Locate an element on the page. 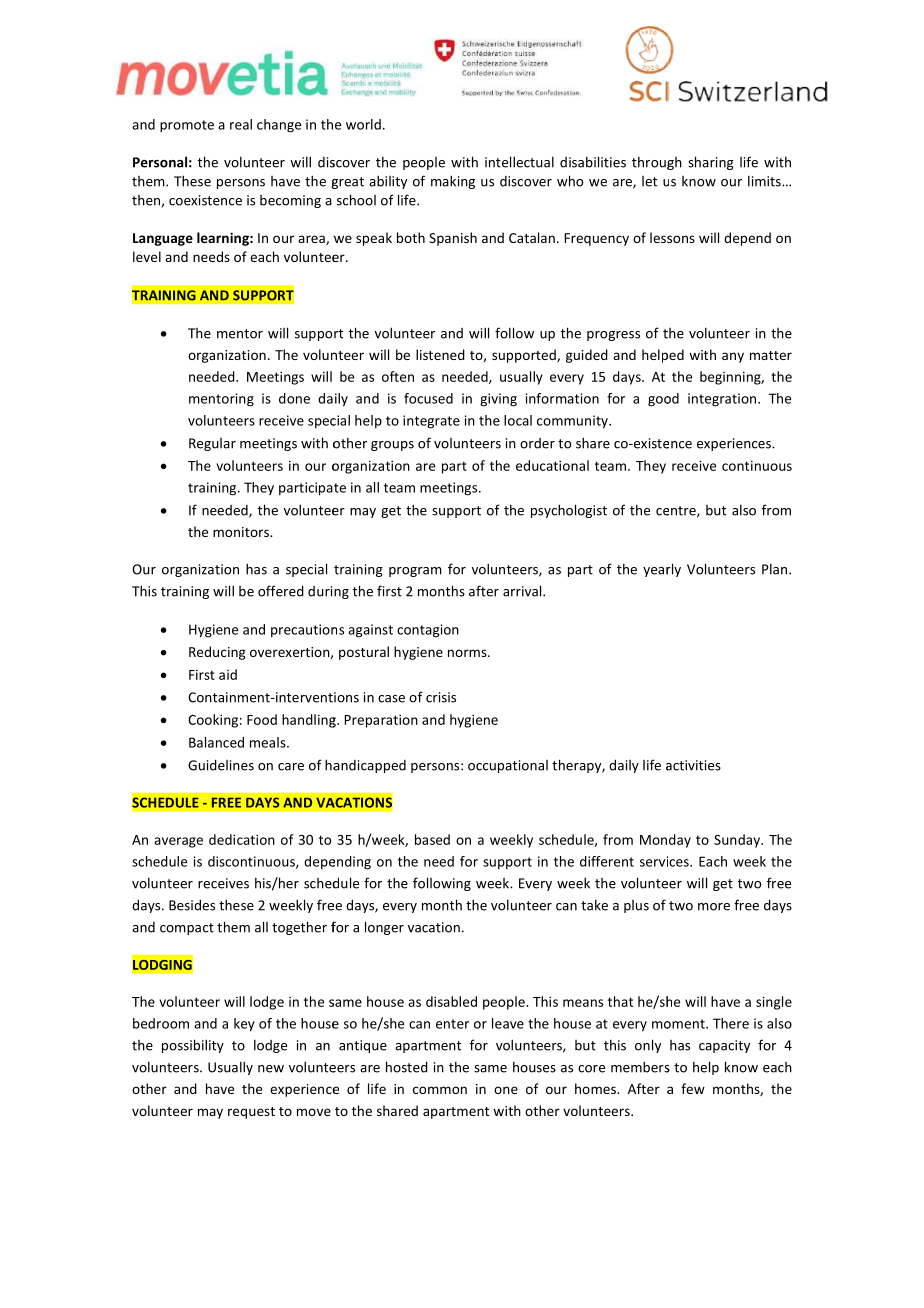 This document has width=924, height=1308. aid is located at coordinates (228, 674).
